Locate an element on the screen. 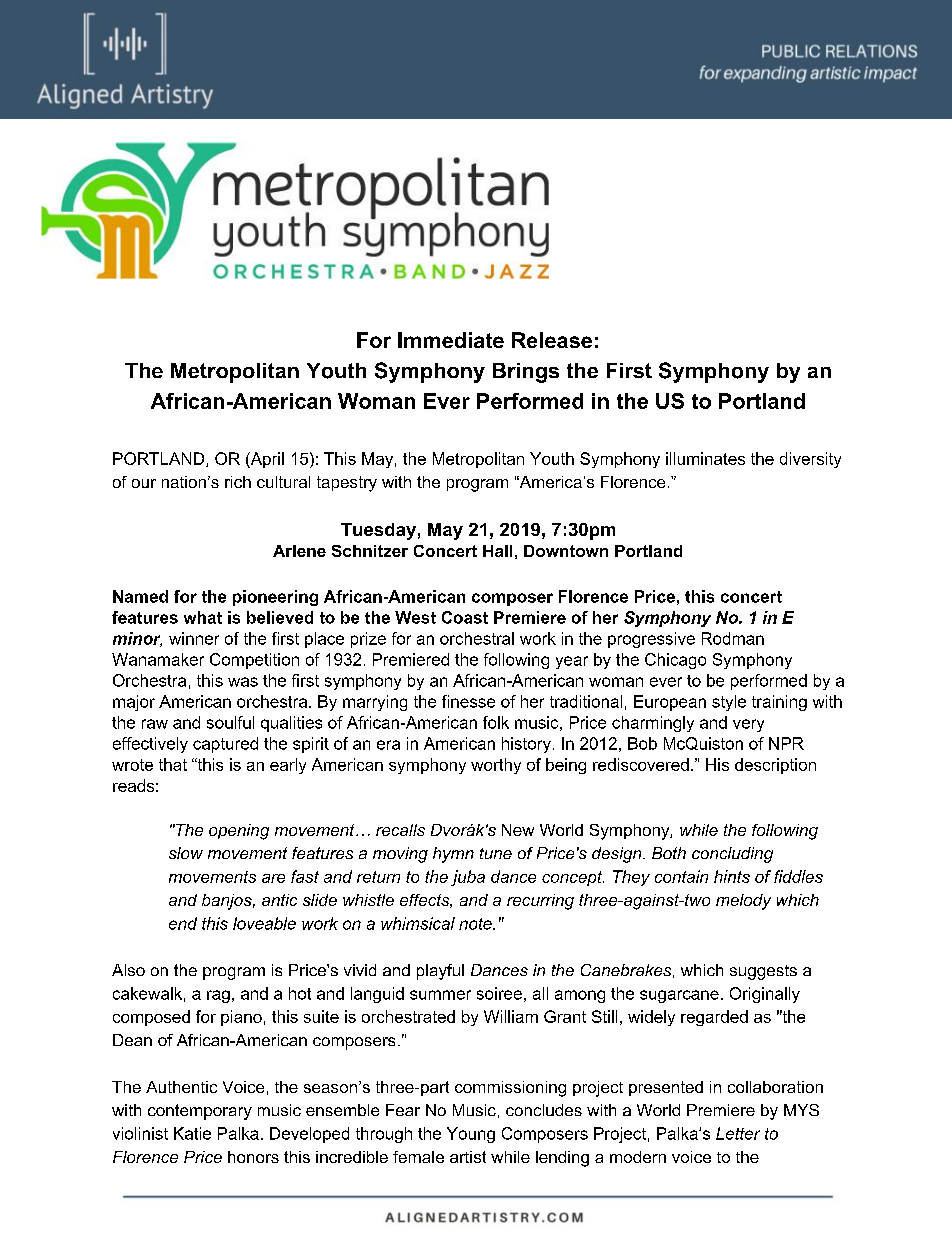  rag is located at coordinates (218, 996).
